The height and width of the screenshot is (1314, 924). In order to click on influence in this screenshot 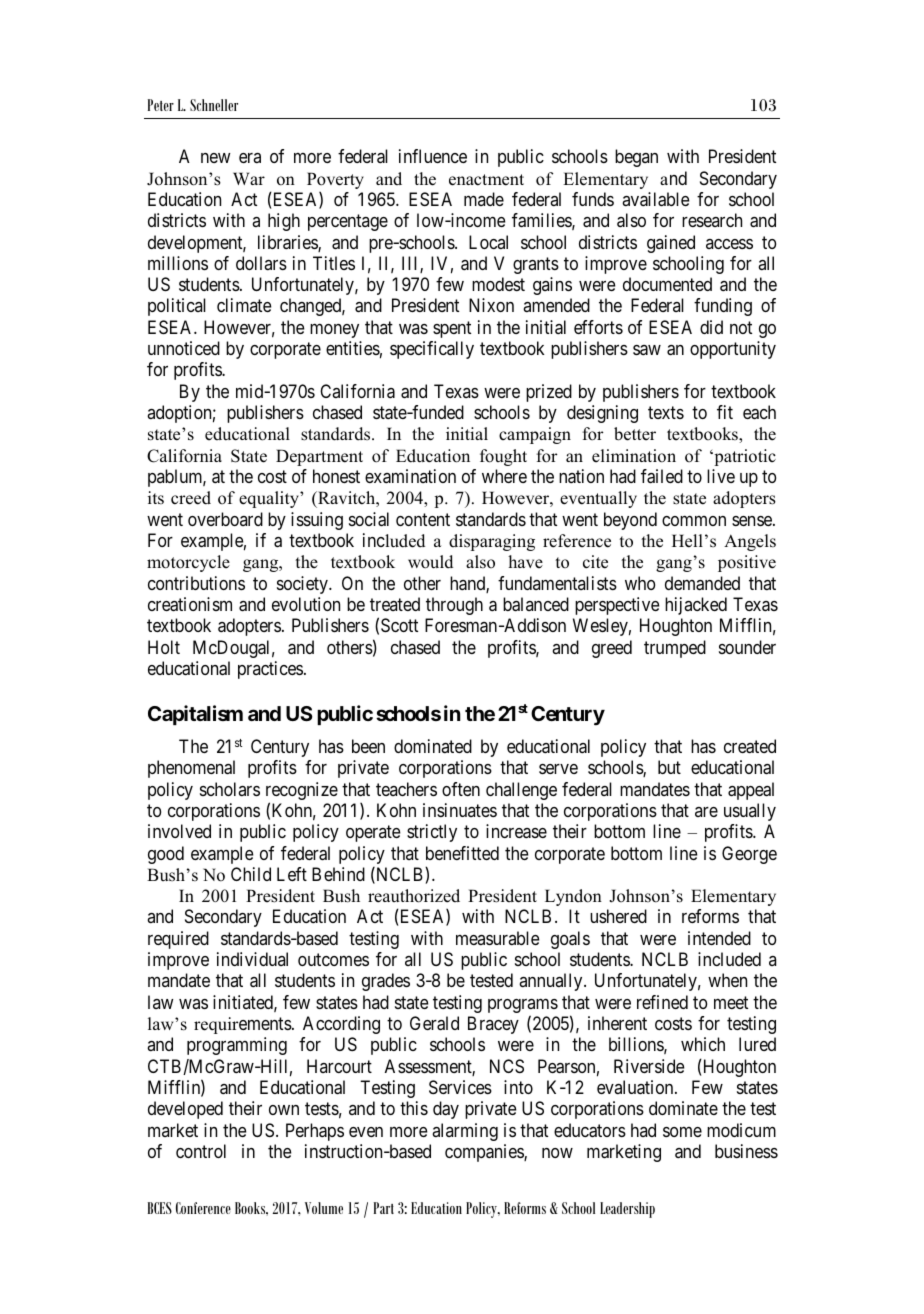, I will do `click(433, 156)`.
